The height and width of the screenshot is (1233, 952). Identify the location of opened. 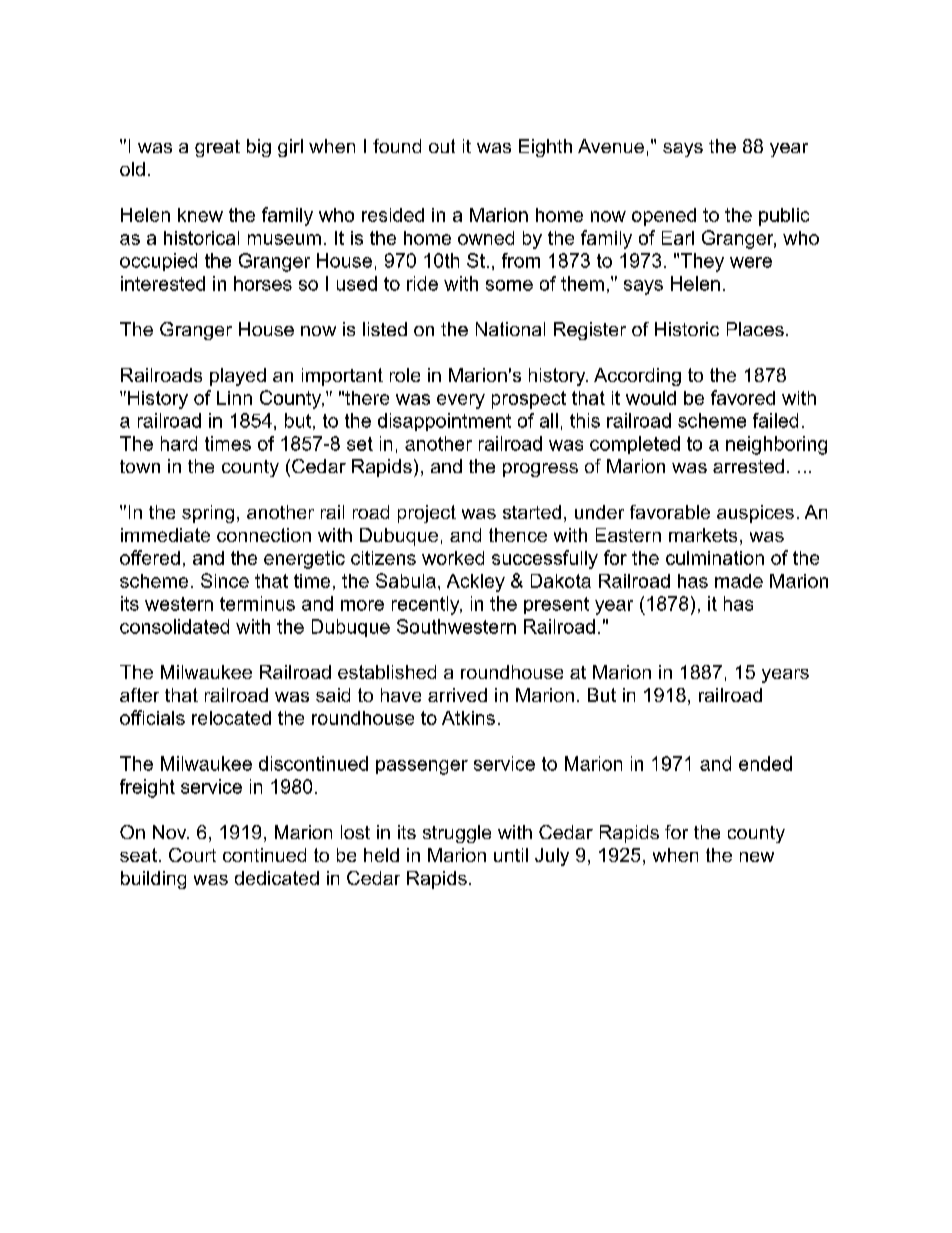
(664, 217).
